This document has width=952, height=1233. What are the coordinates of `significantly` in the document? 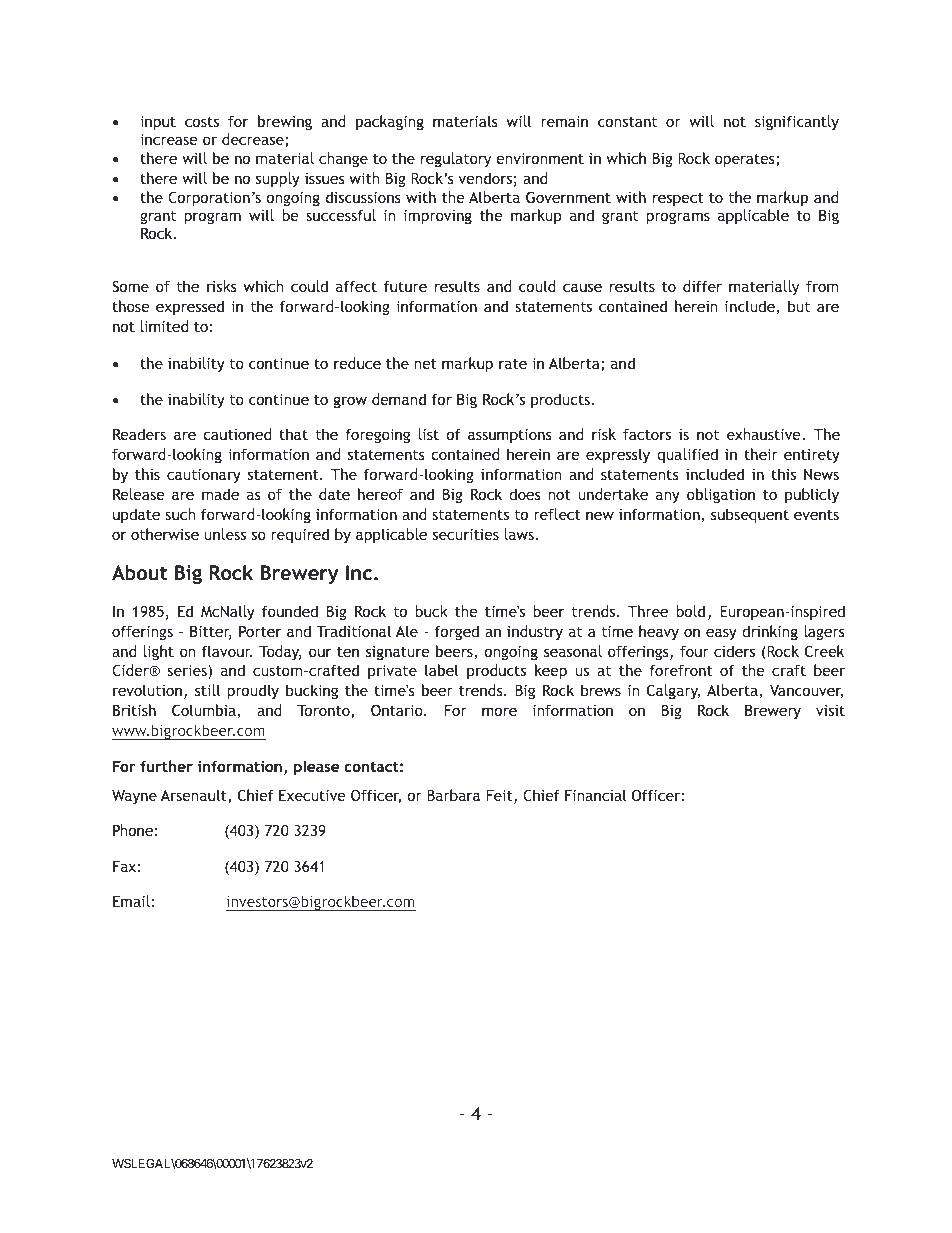 It's located at (797, 122).
